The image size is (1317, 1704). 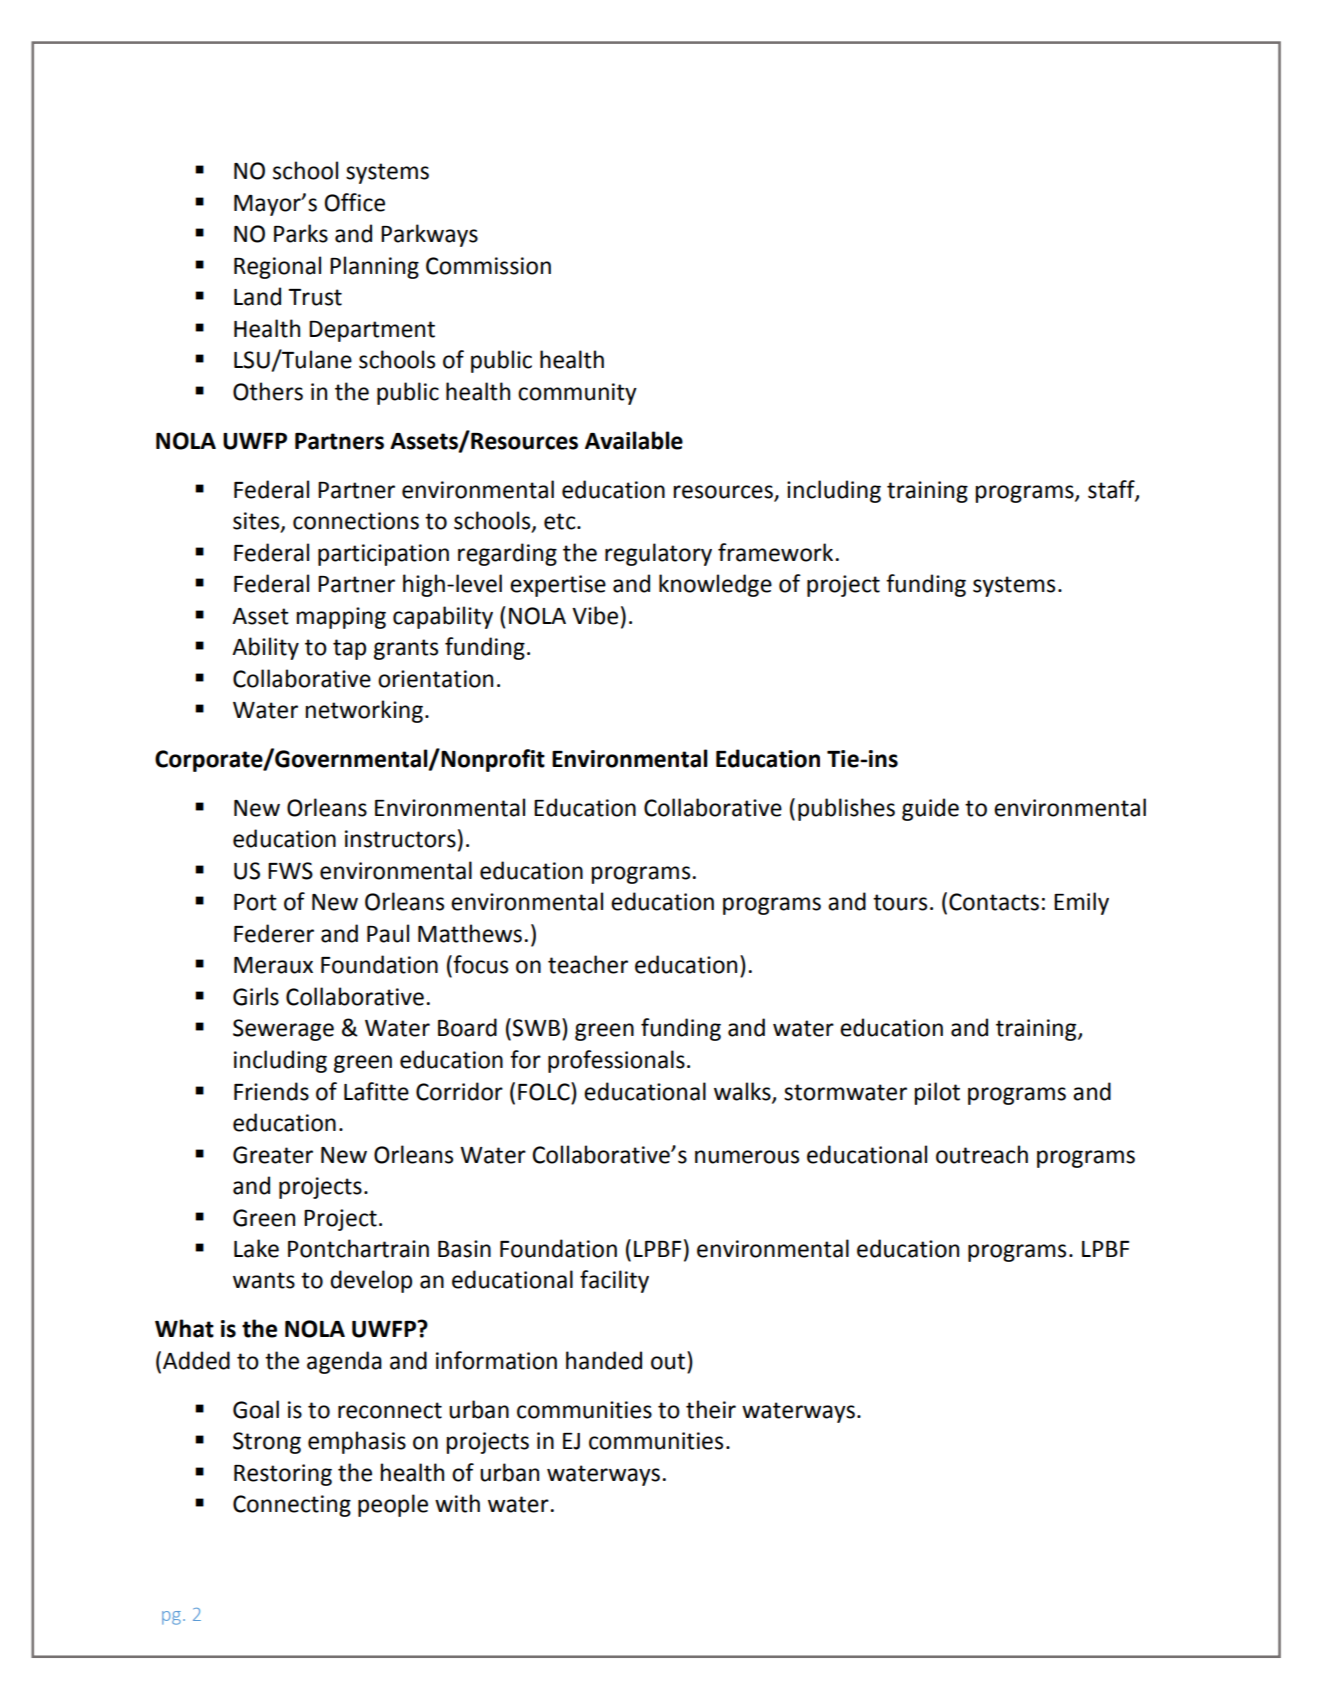 I want to click on their, so click(x=711, y=1409).
